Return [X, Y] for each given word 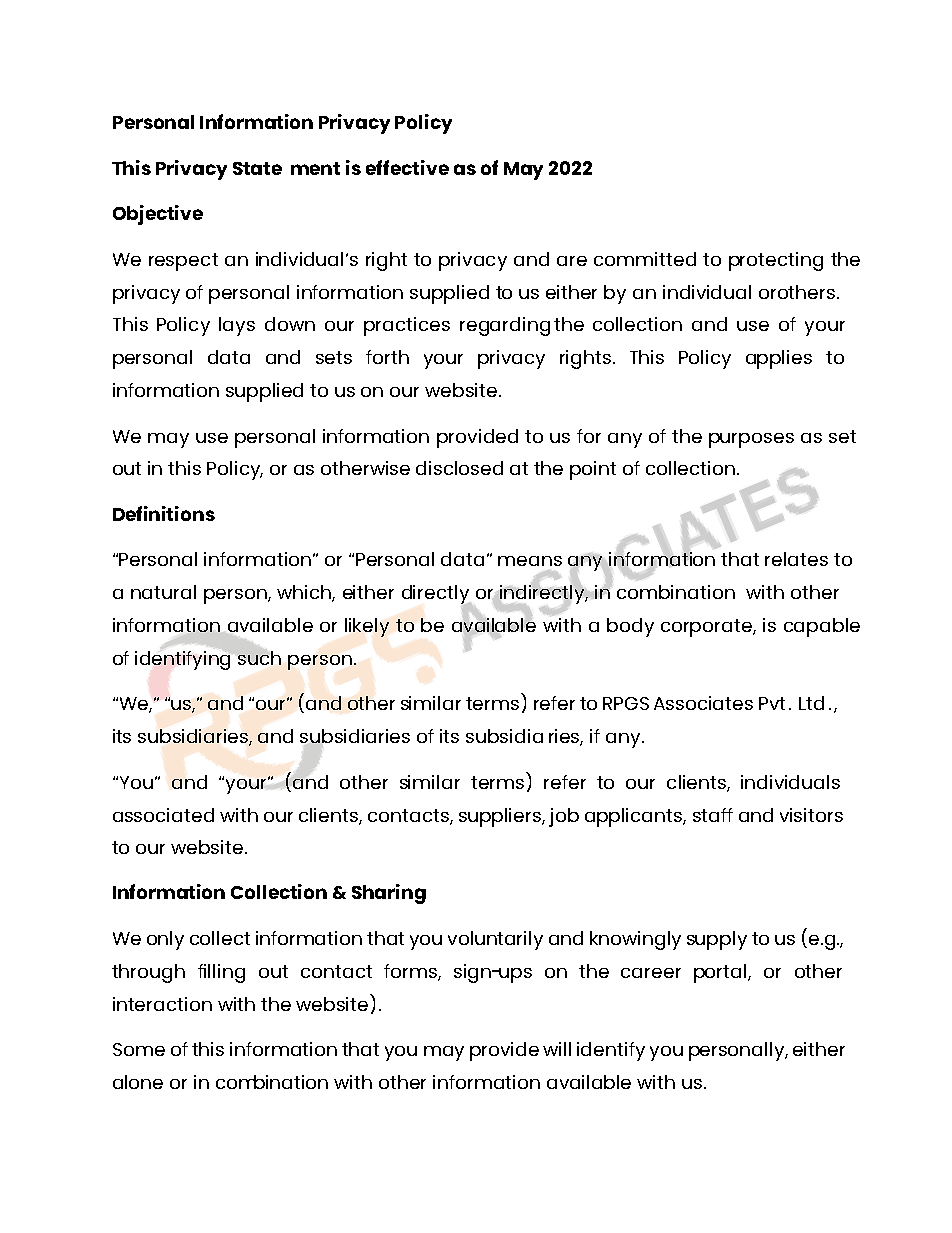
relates [796, 559]
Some [139, 1049]
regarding [505, 326]
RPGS [626, 703]
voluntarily [495, 940]
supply [717, 940]
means [530, 561]
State [257, 168]
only [165, 940]
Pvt [772, 703]
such [259, 658]
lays [237, 326]
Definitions [164, 513]
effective [407, 167]
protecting [776, 261]
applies [779, 359]
